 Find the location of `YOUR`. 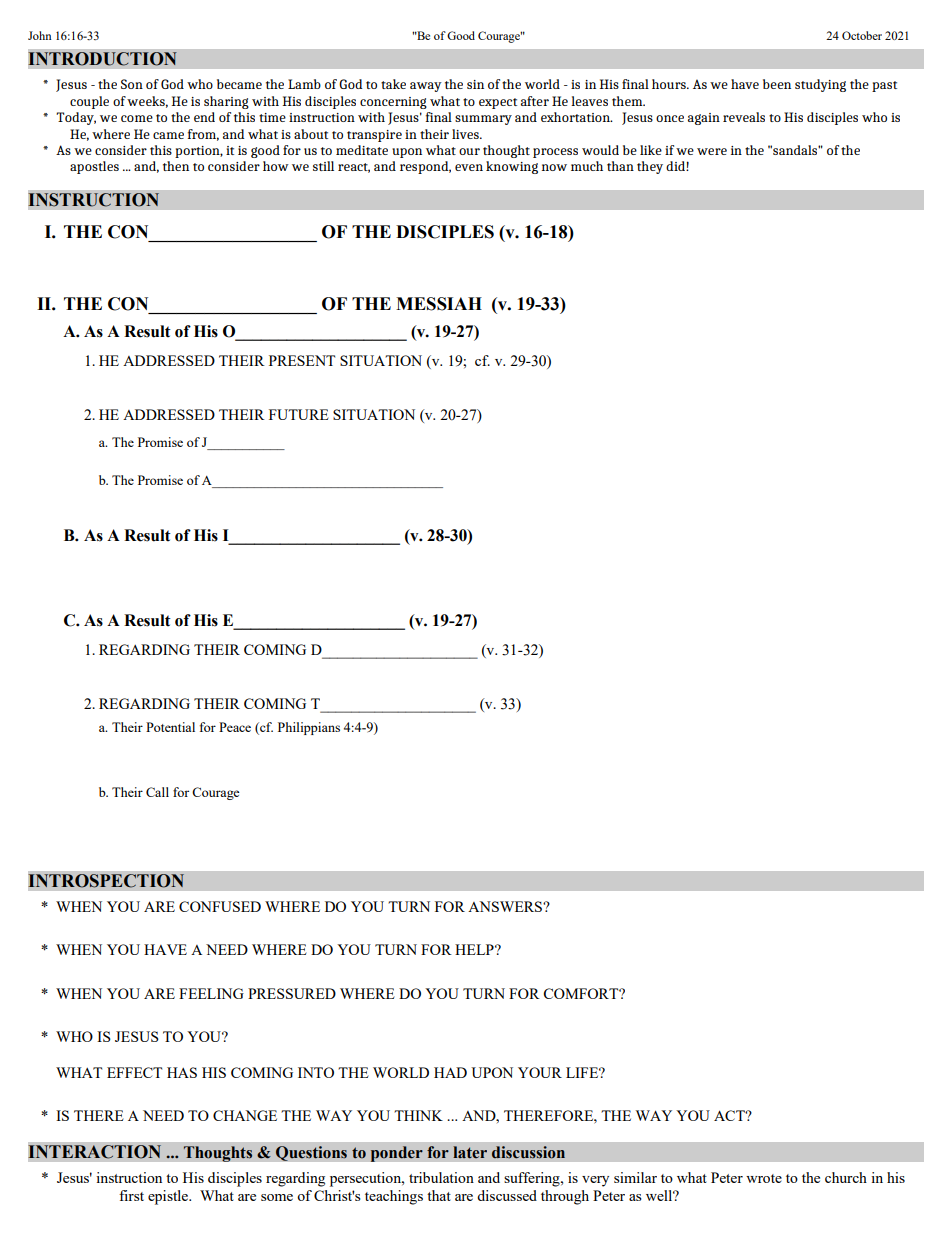

YOUR is located at coordinates (540, 1072).
